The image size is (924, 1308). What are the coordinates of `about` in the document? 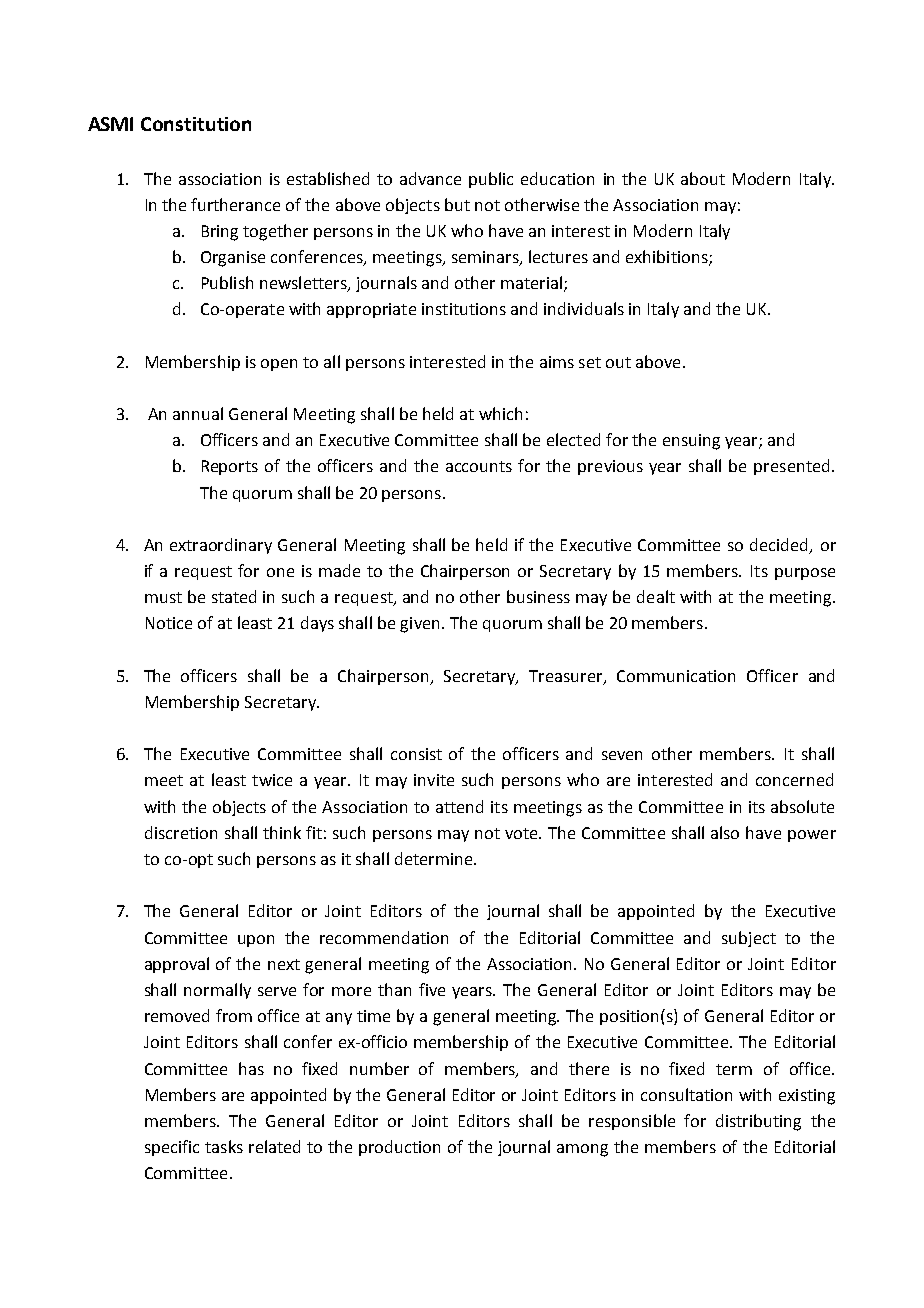 It's located at (703, 178).
